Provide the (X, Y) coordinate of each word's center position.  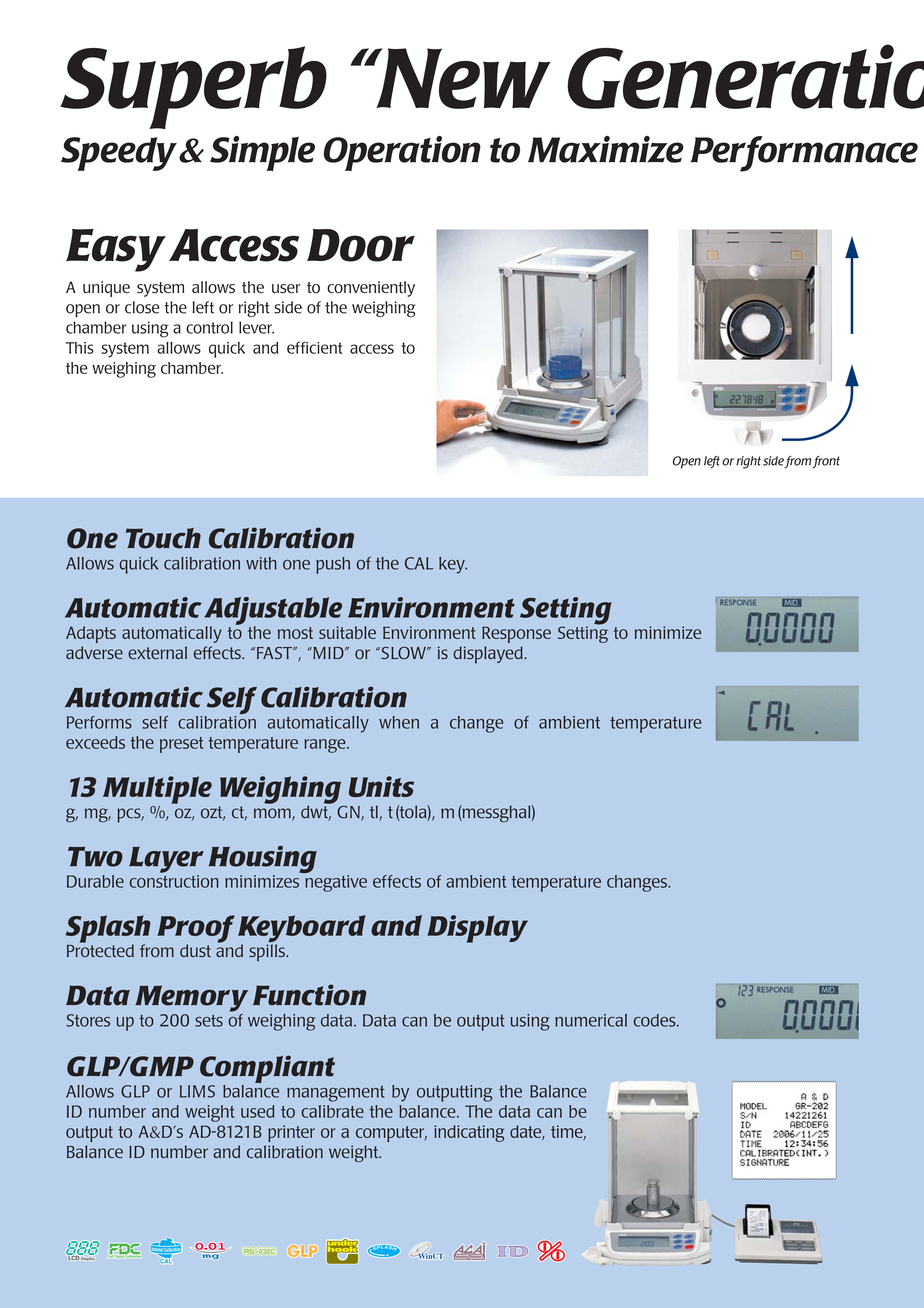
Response (516, 634)
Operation (402, 153)
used (258, 1111)
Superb (193, 87)
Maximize (606, 149)
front (826, 462)
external (157, 652)
